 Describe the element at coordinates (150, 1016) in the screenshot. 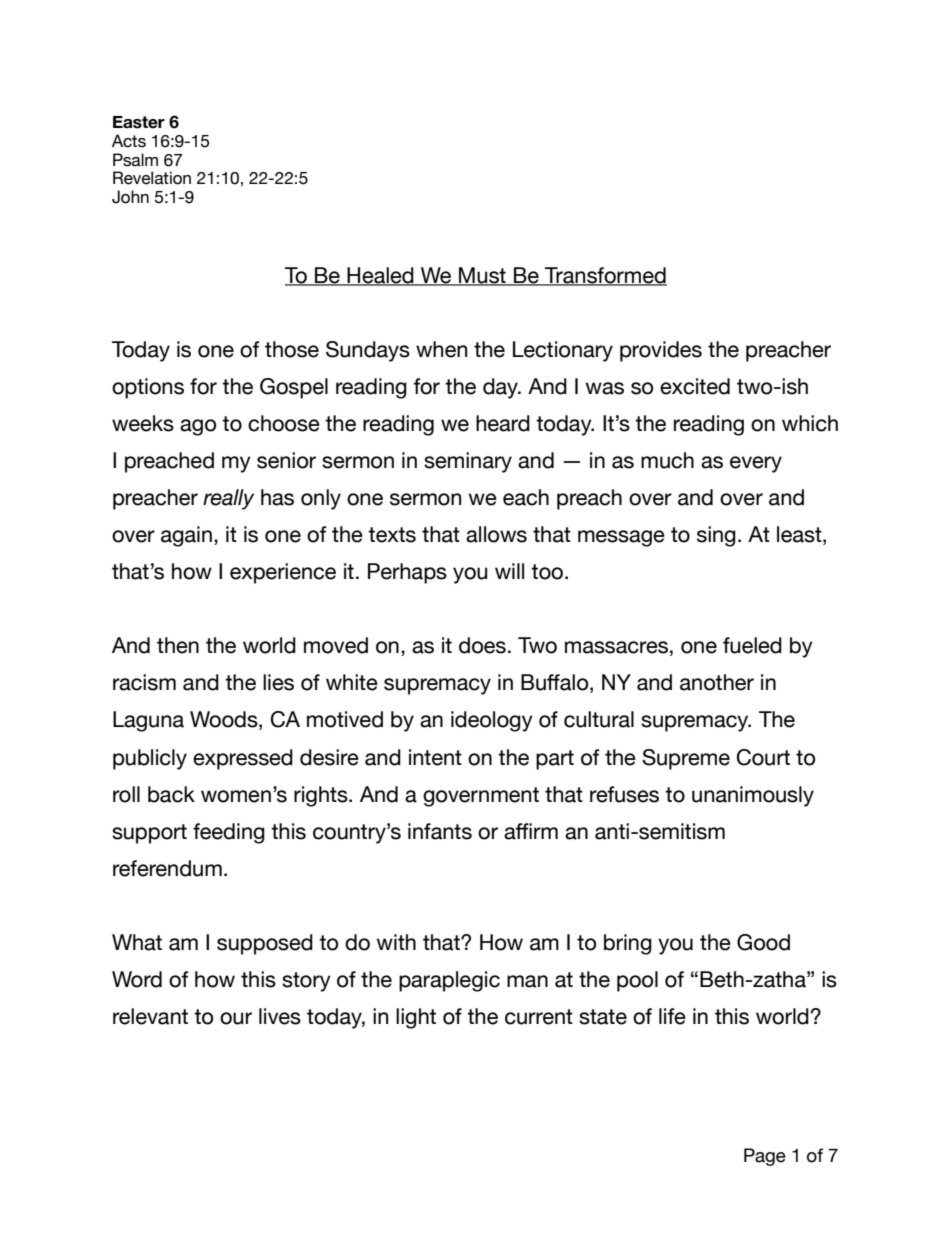

I see `relevant` at that location.
